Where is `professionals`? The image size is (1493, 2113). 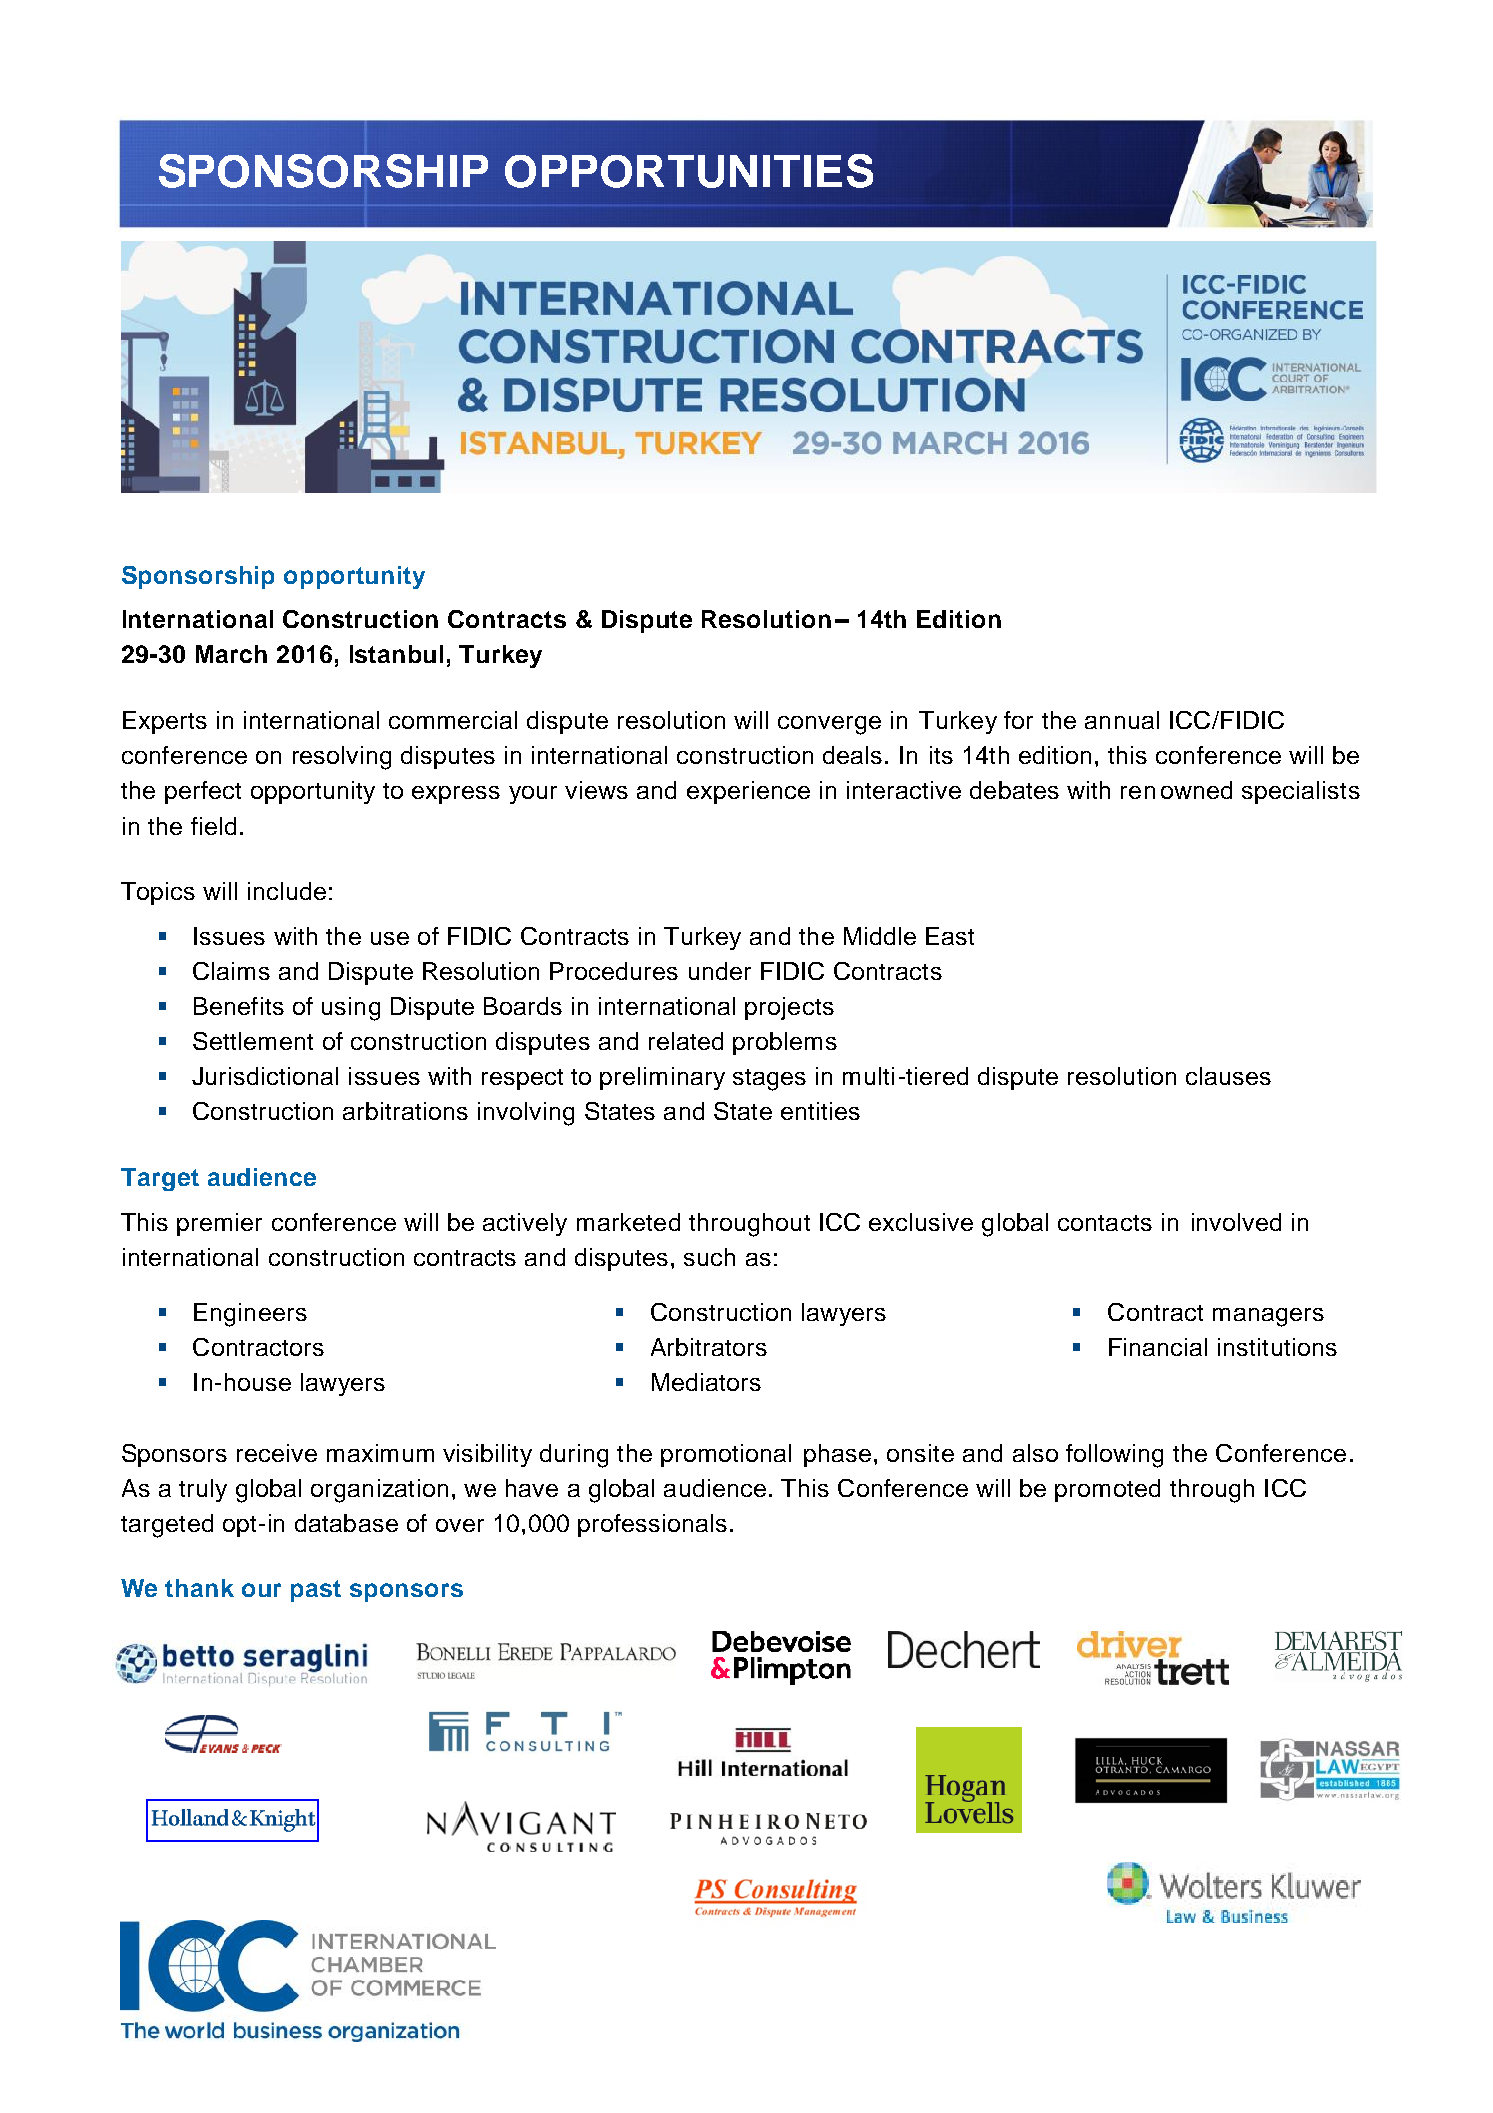
professionals is located at coordinates (652, 1525).
